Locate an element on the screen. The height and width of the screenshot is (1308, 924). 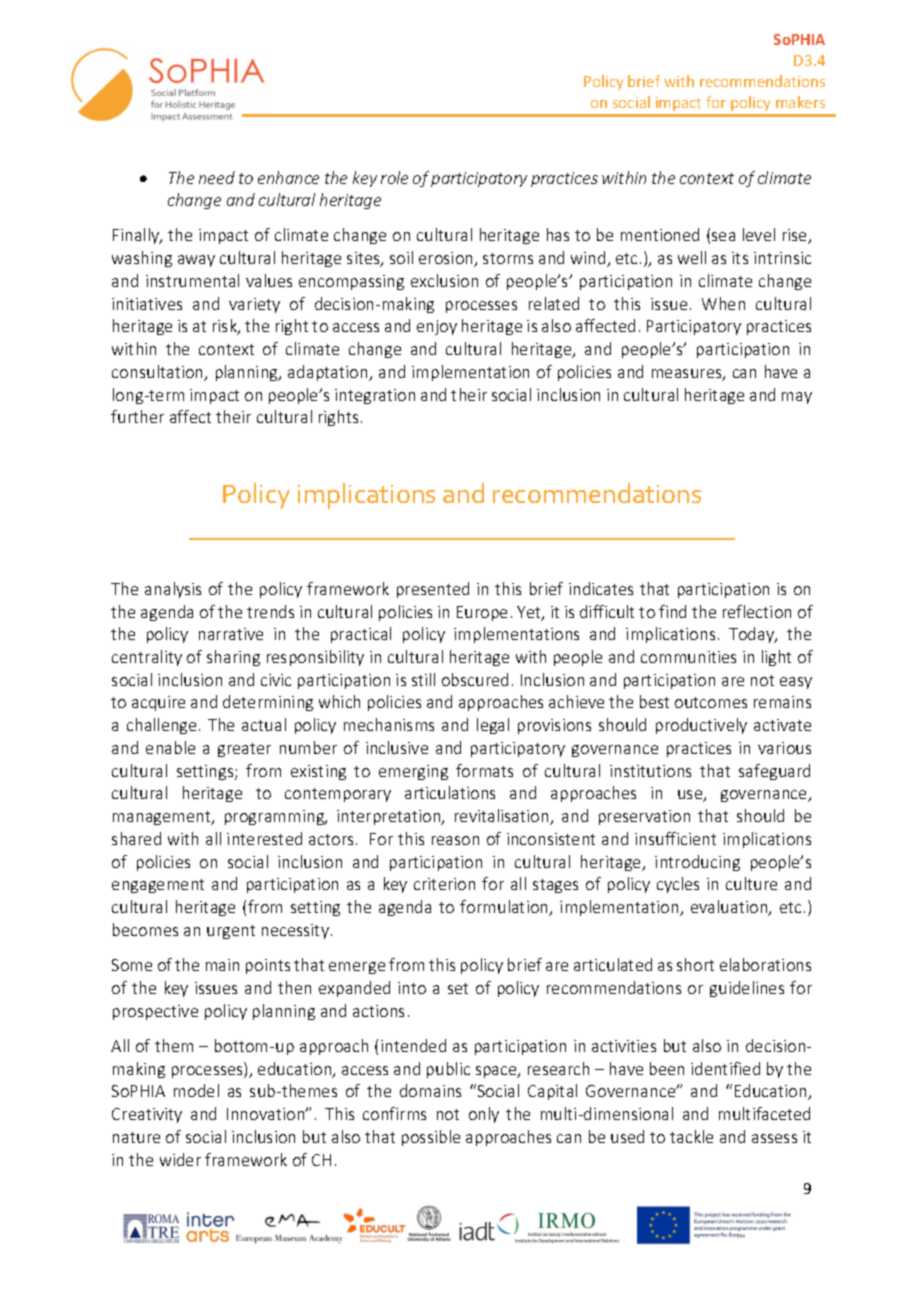
model is located at coordinates (196, 1090).
